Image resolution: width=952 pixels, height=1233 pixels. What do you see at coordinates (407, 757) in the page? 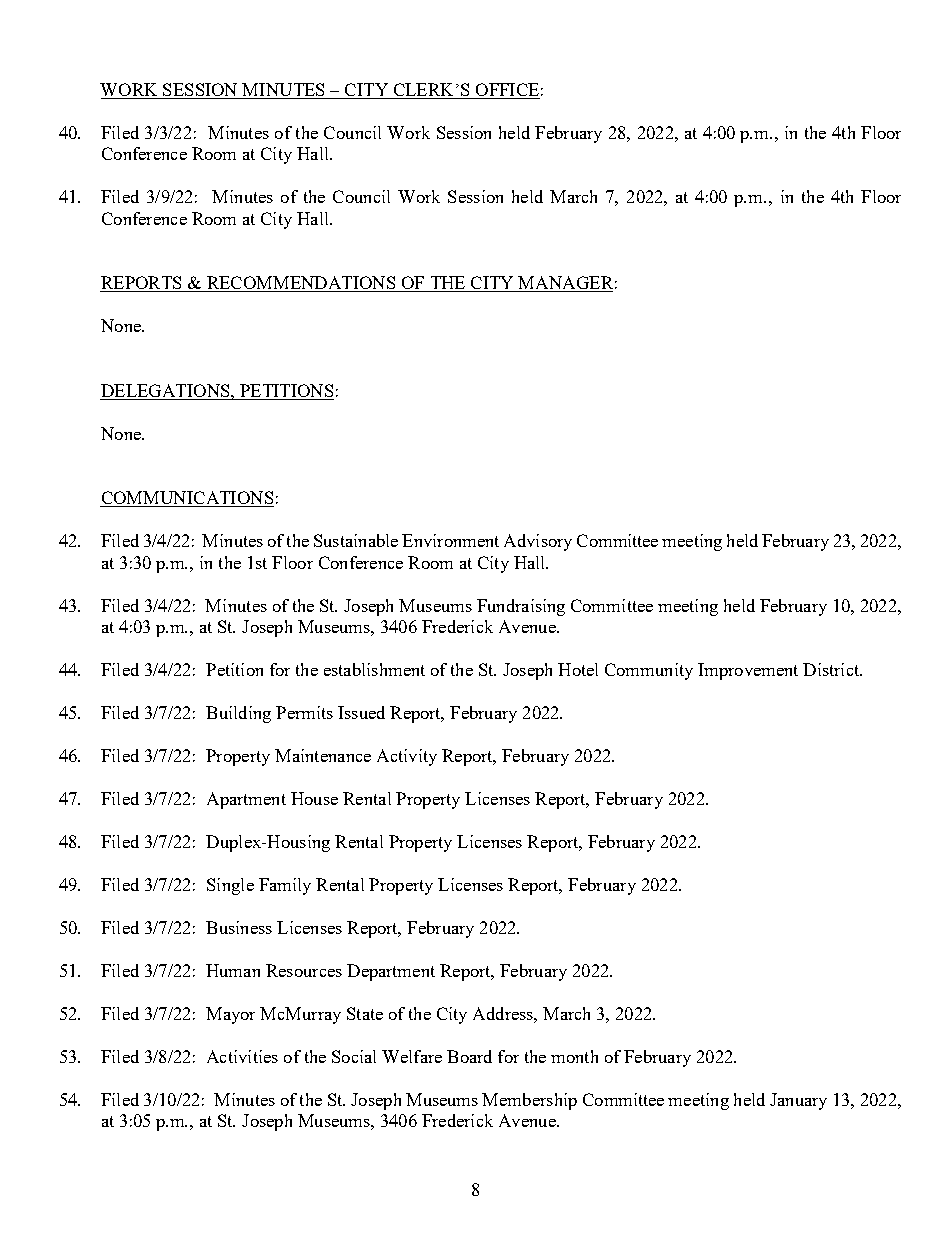
I see `Activity` at bounding box center [407, 757].
